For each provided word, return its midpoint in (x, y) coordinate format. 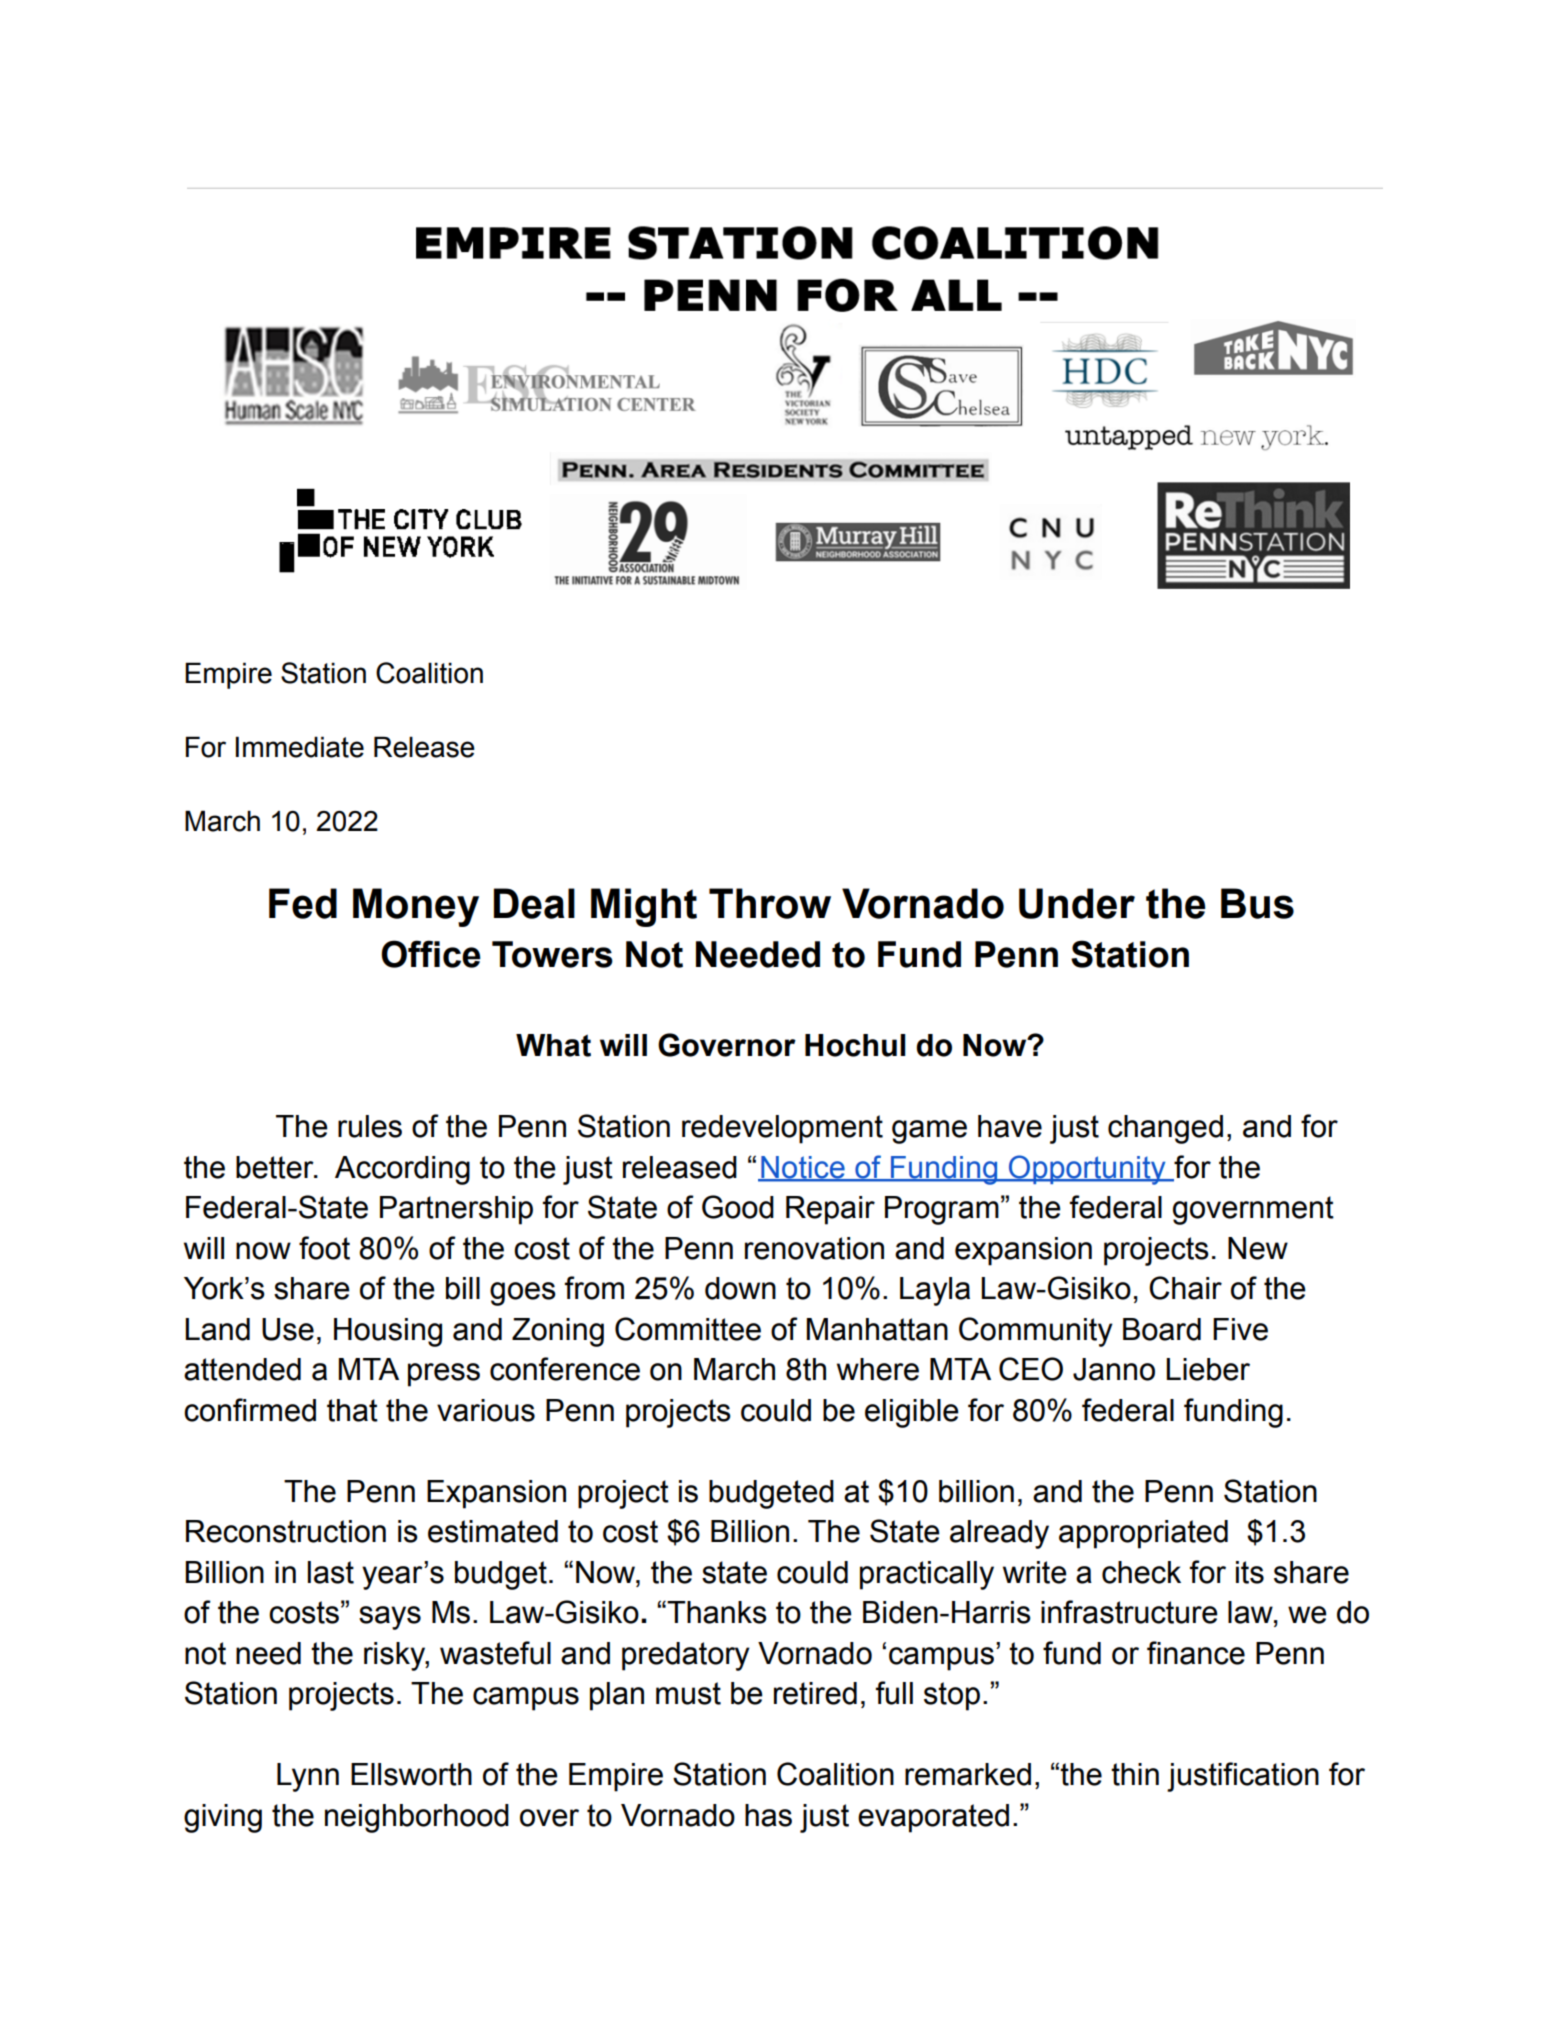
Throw (770, 903)
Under (1077, 903)
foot (324, 1248)
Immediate (300, 747)
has (768, 1815)
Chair (1185, 1288)
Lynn (308, 1777)
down (740, 1288)
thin (1135, 1774)
